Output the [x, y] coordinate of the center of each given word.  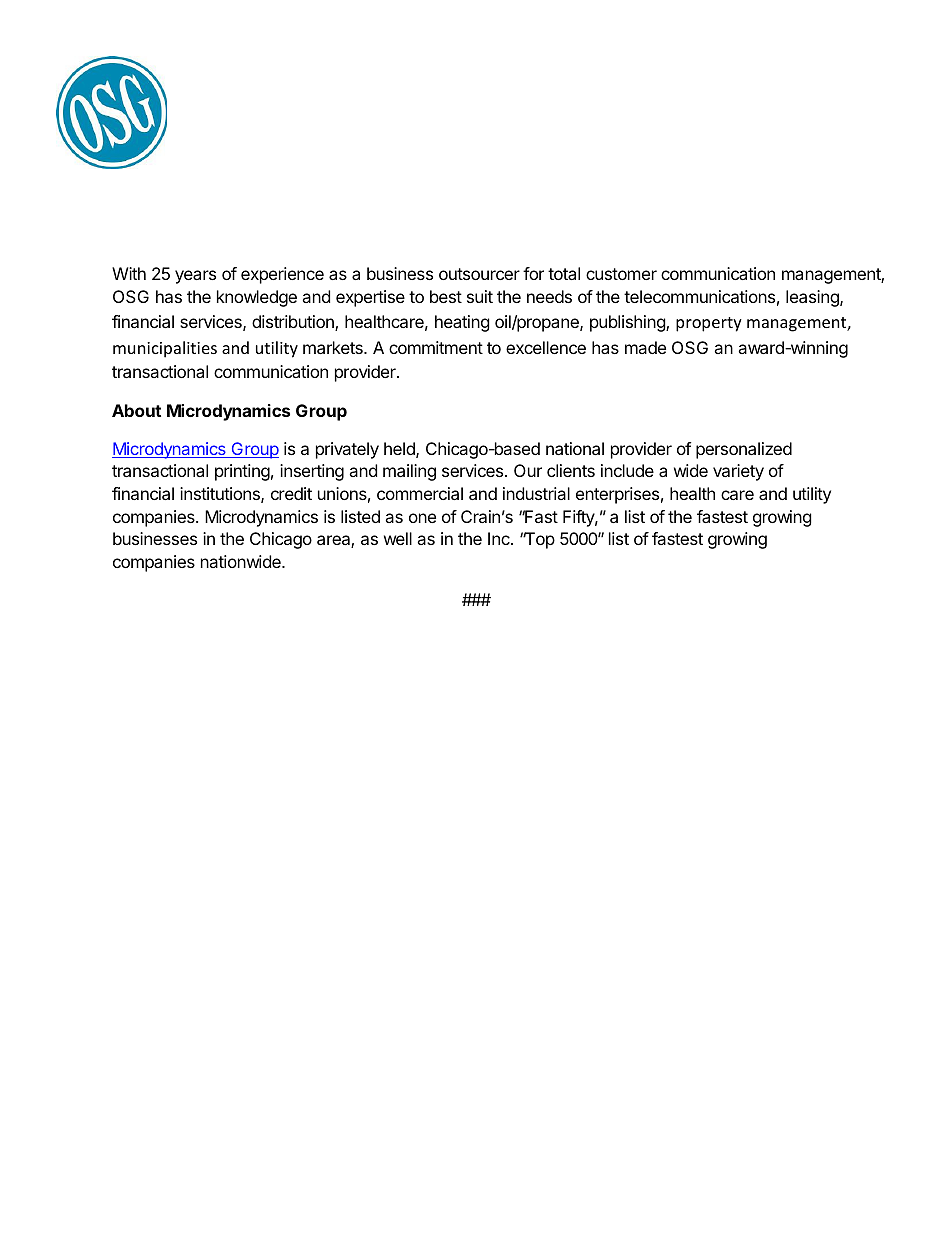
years [195, 277]
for [533, 273]
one [422, 518]
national [575, 448]
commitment [436, 347]
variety [738, 472]
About [136, 410]
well [398, 538]
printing [242, 472]
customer [621, 274]
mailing [409, 472]
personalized [744, 450]
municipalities [165, 349]
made [645, 347]
